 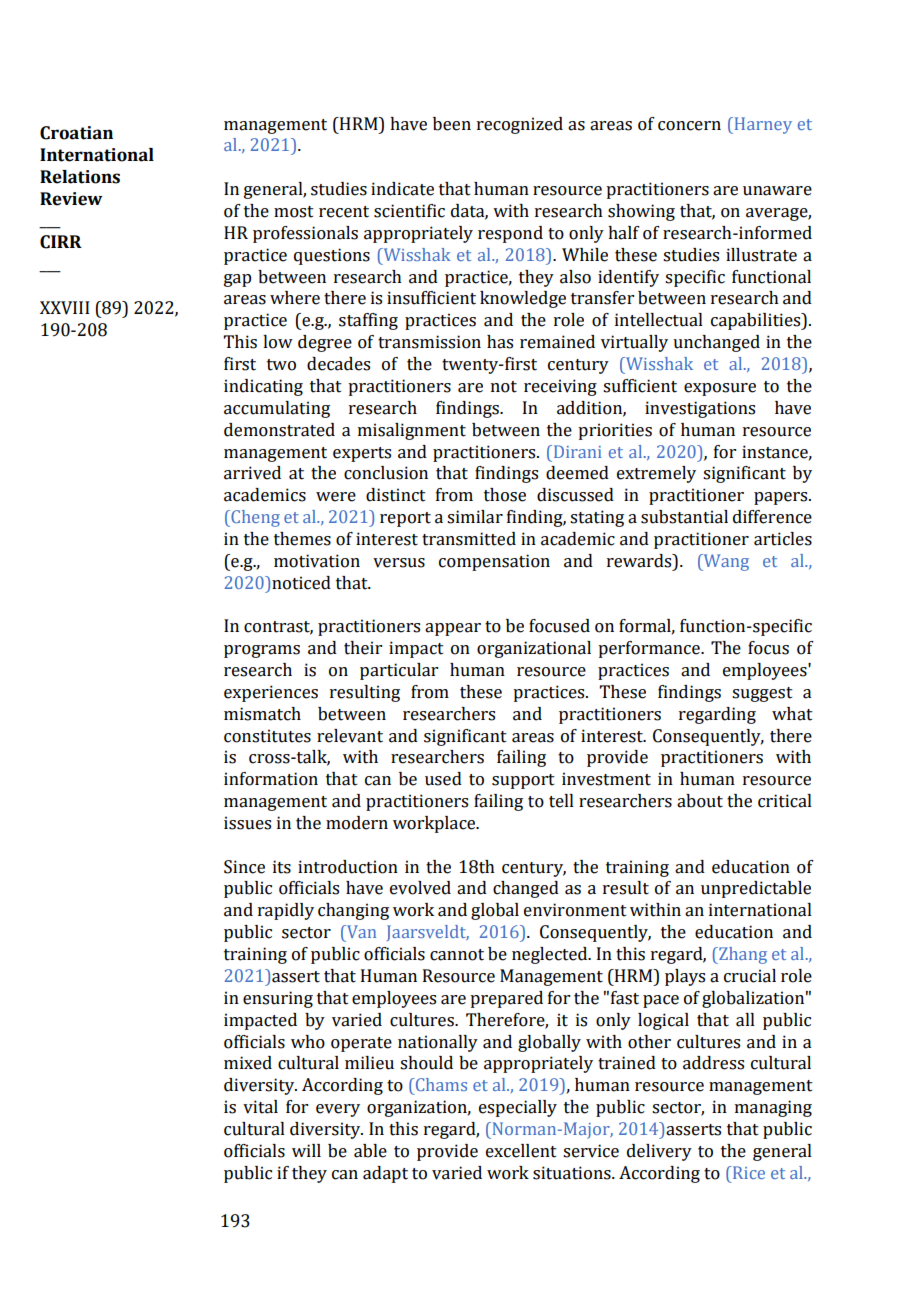 I want to click on appear, so click(x=453, y=629).
